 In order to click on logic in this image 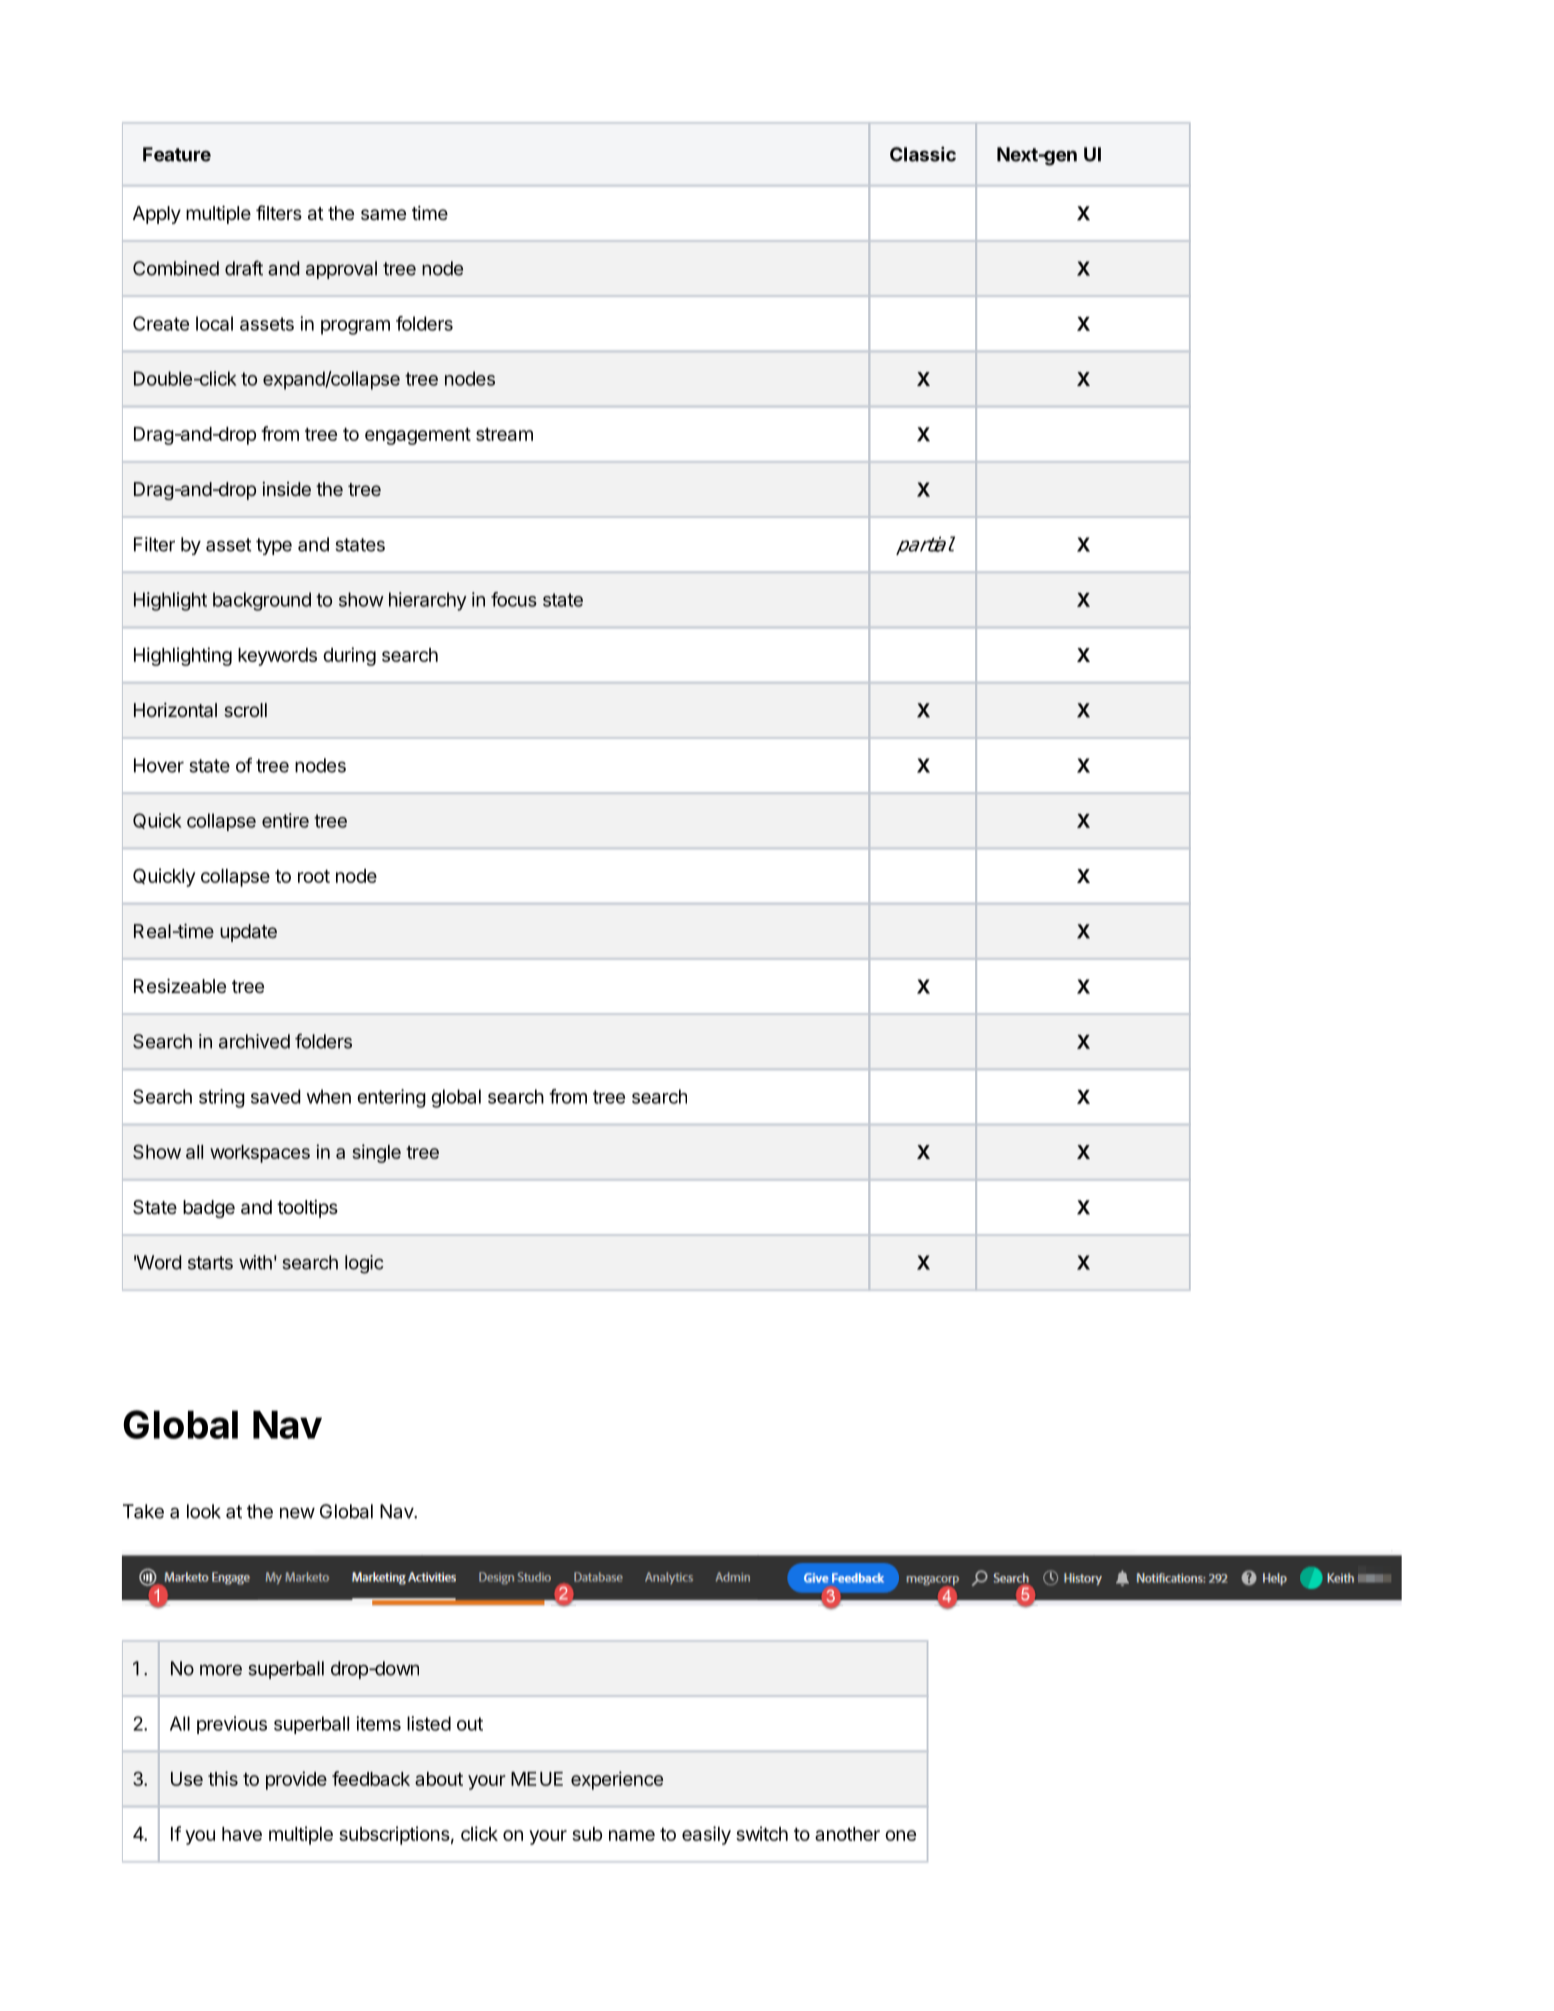, I will do `click(364, 1264)`.
